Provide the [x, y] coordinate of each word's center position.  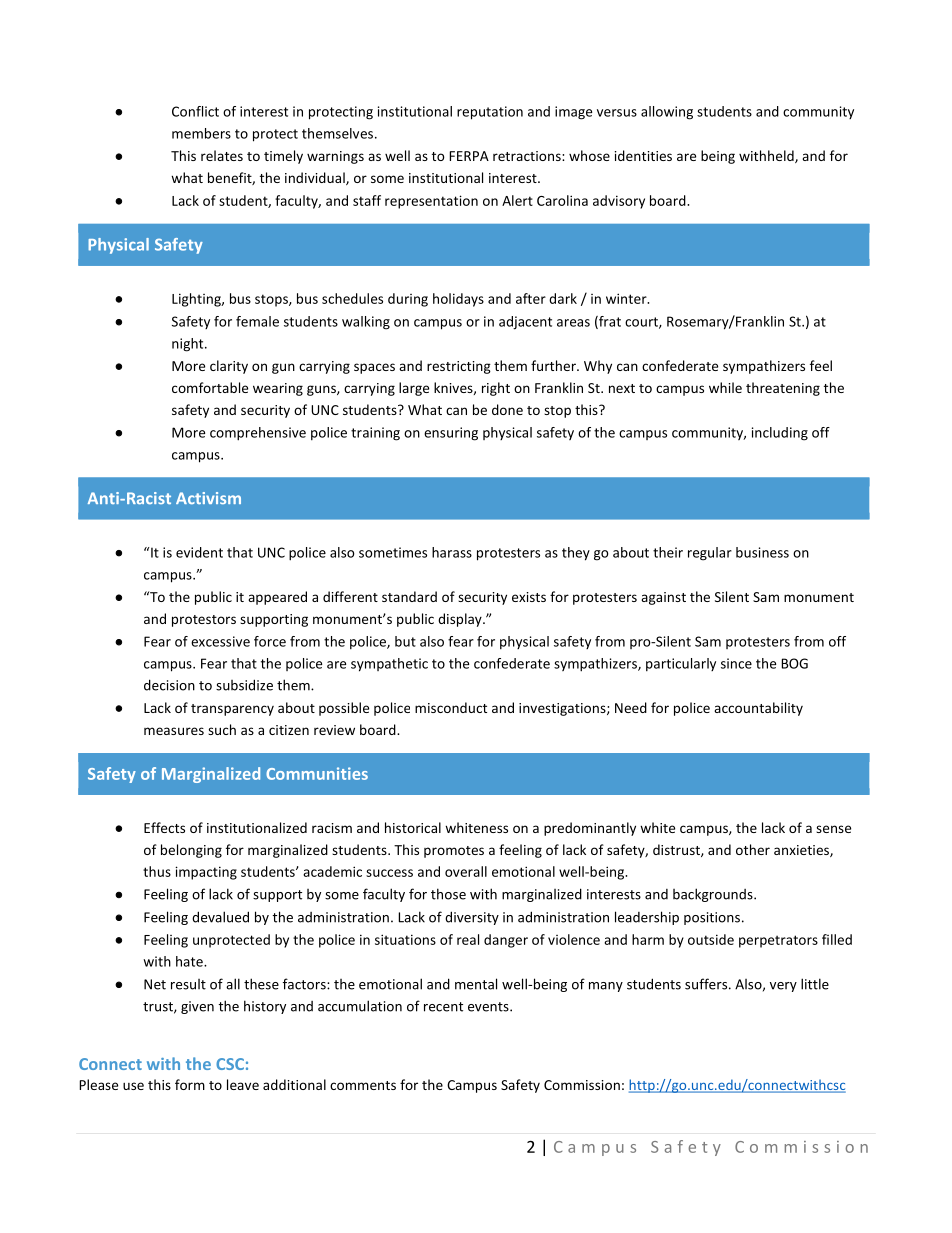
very [783, 987]
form [190, 1084]
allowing [667, 113]
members [201, 133]
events [489, 1007]
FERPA [469, 156]
